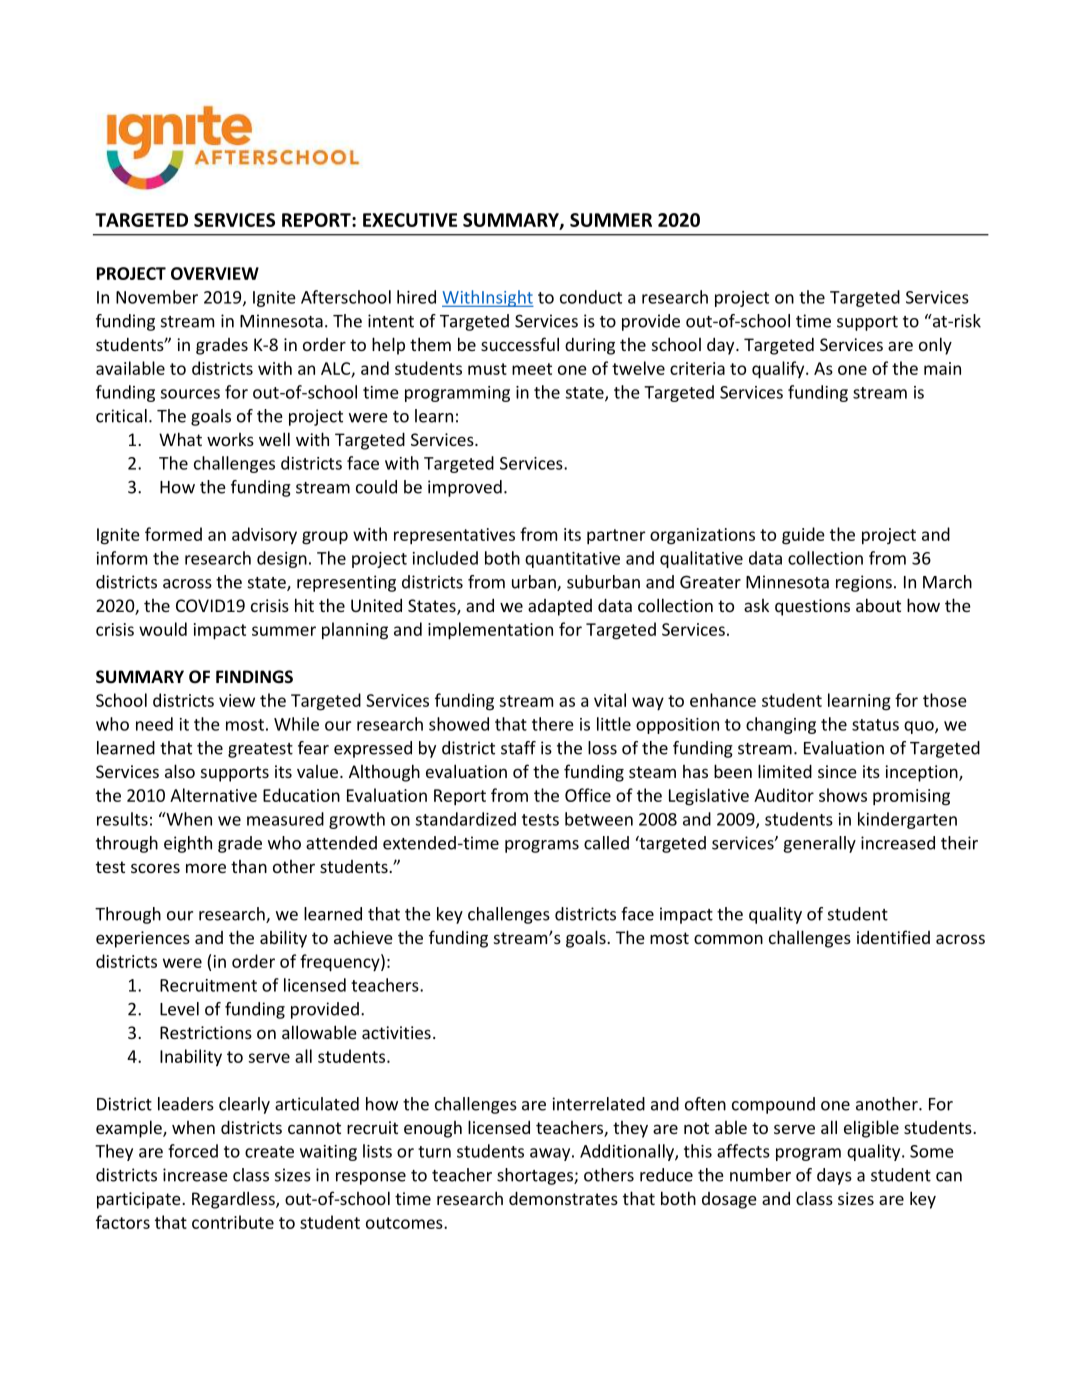 The width and height of the document is (1081, 1399). Describe the element at coordinates (465, 488) in the document. I see `improved` at that location.
